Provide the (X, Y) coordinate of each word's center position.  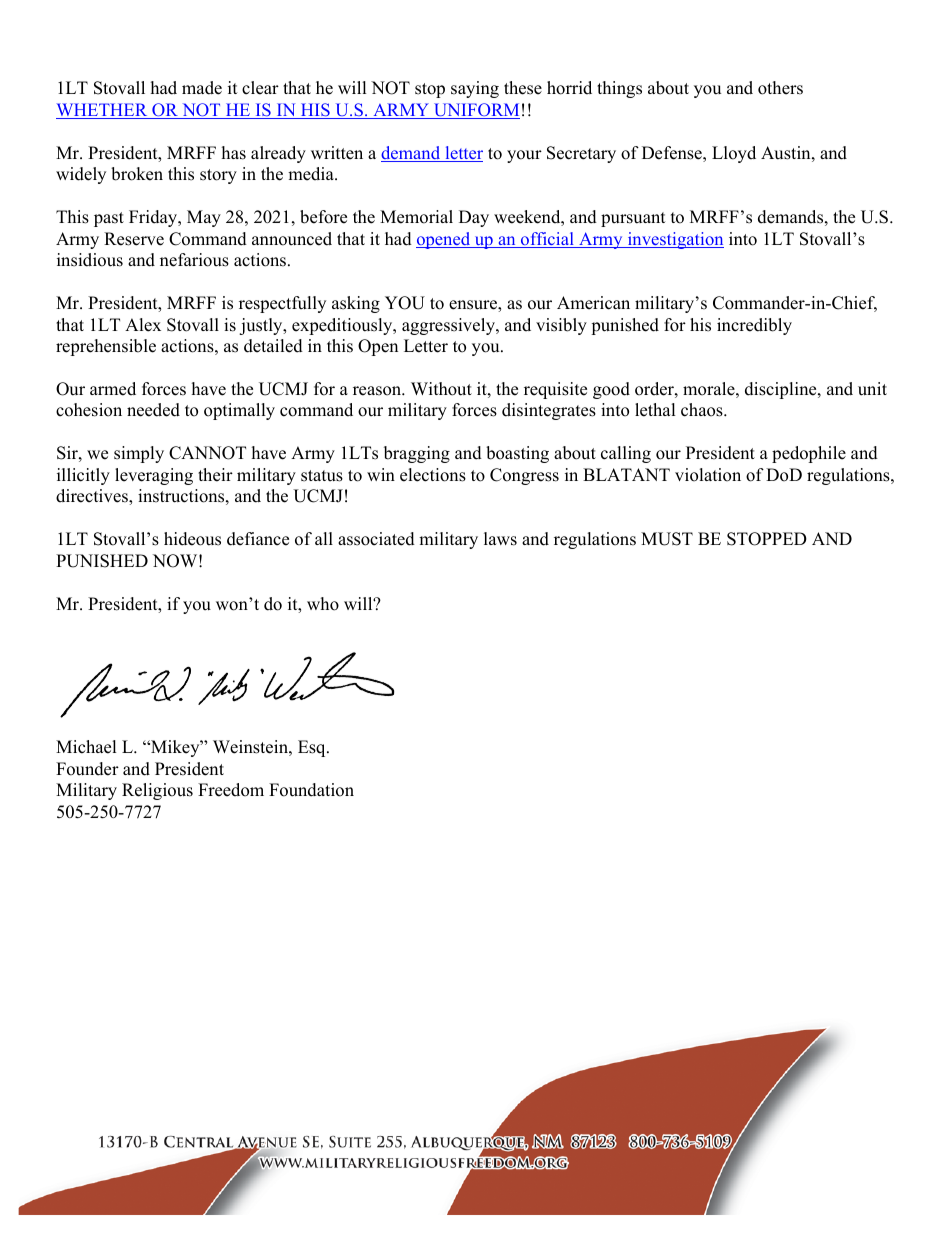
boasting (517, 454)
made (202, 88)
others (780, 88)
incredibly (754, 326)
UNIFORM (476, 111)
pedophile (809, 454)
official (547, 240)
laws (500, 539)
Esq (313, 748)
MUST (667, 539)
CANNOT (207, 453)
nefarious (194, 260)
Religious (157, 791)
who (323, 604)
